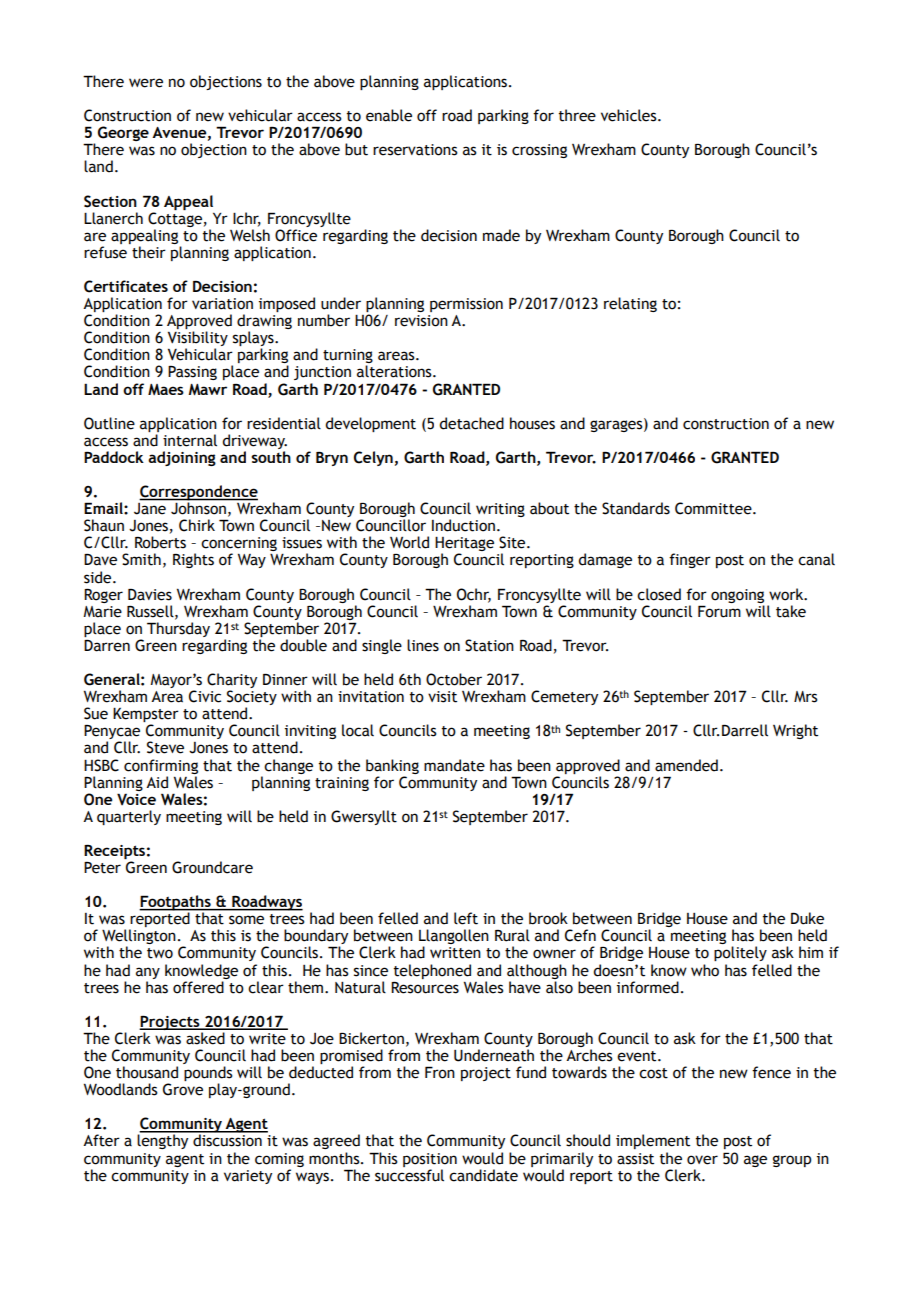 The width and height of the page is (924, 1308). I want to click on position, so click(430, 1160).
